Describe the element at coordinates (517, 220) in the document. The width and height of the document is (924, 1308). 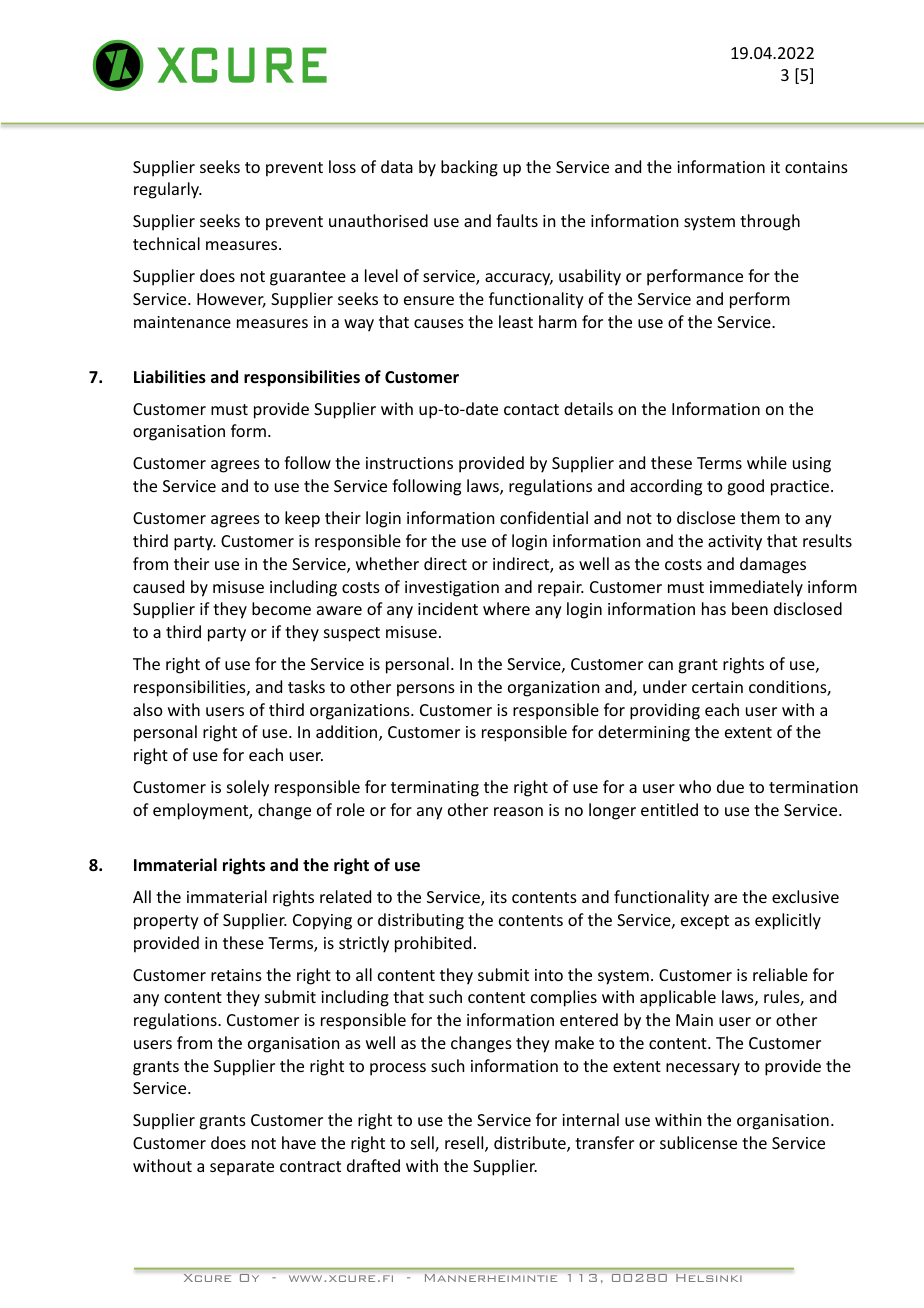
I see `faults` at that location.
